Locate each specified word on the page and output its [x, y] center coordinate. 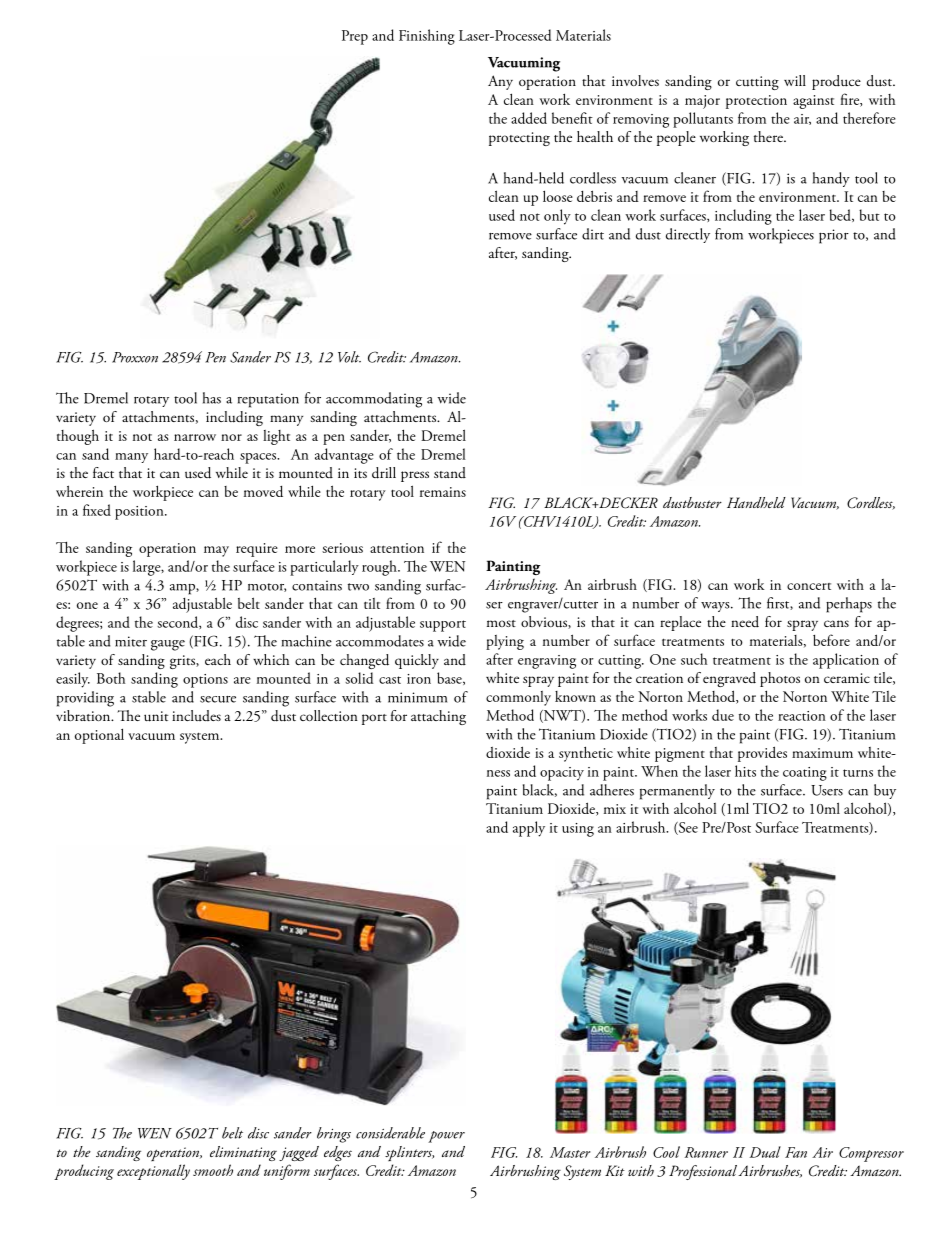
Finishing [427, 37]
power [446, 1137]
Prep [355, 37]
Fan [796, 1152]
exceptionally [153, 1172]
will [795, 80]
